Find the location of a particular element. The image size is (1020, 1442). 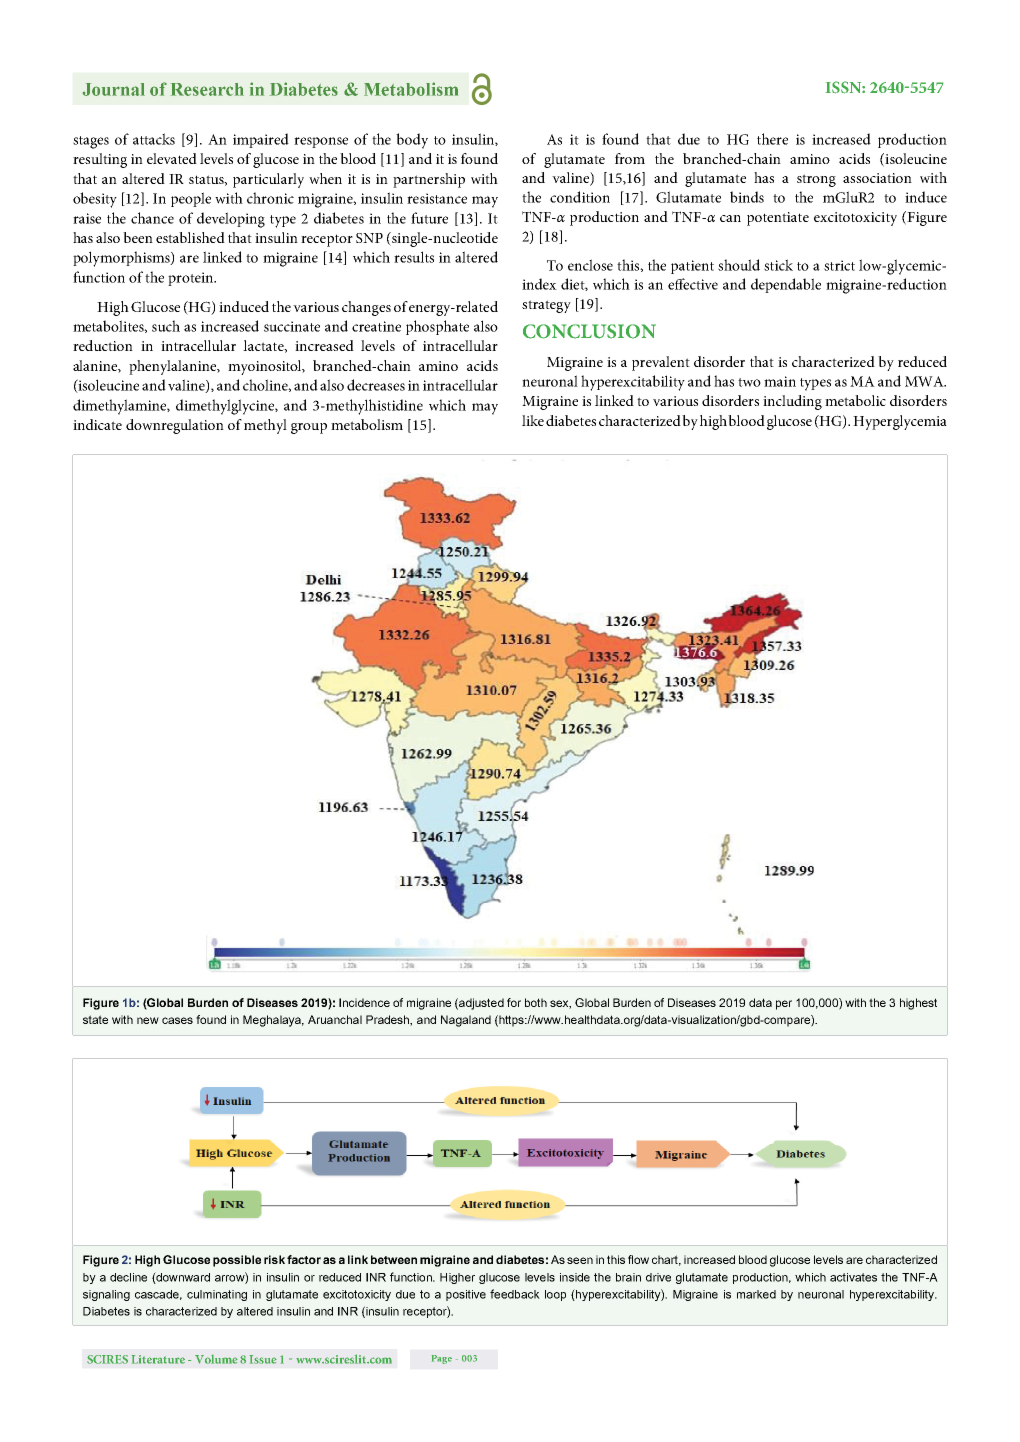

culminating is located at coordinates (217, 1295).
